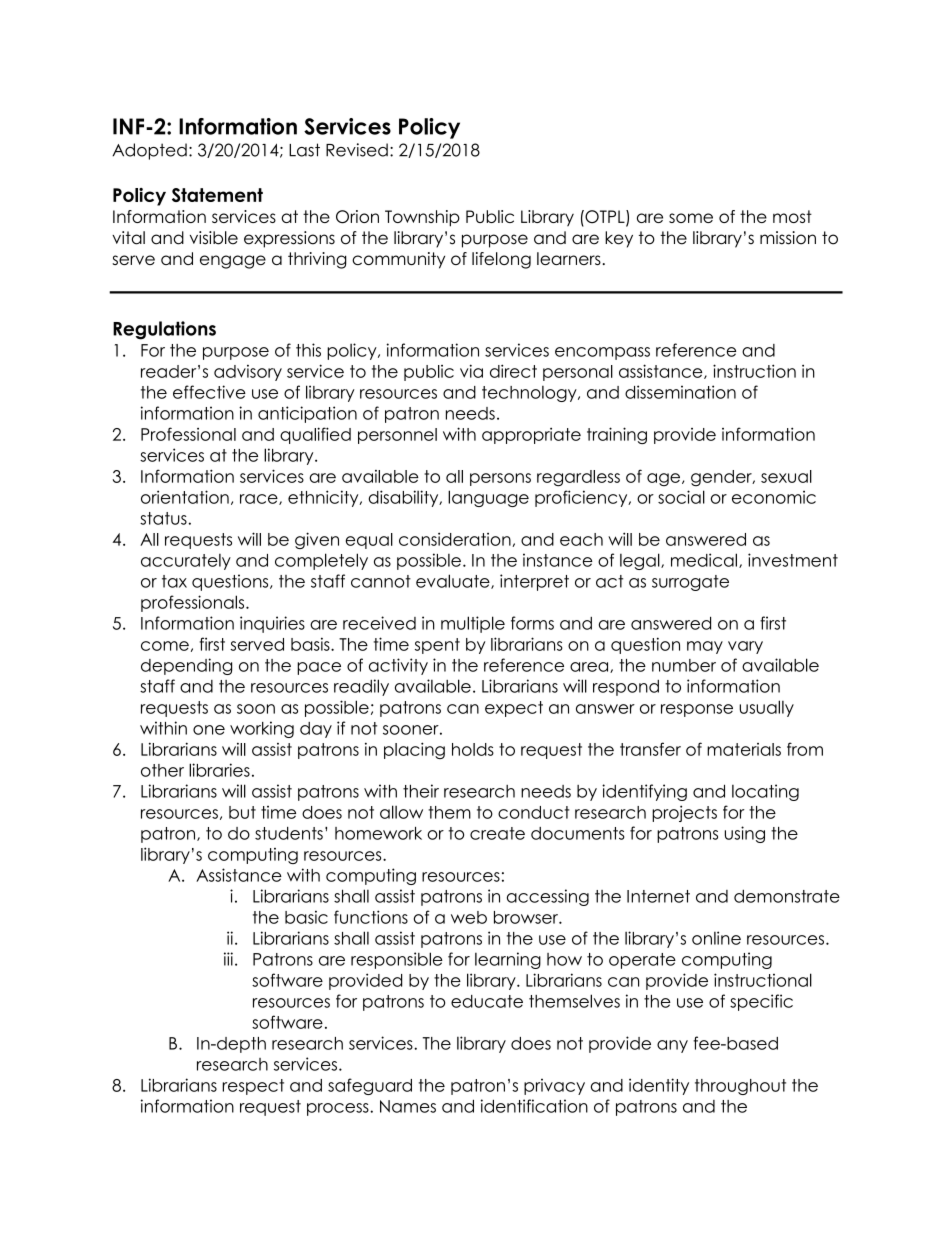 The height and width of the document is (1233, 952). Describe the element at coordinates (500, 479) in the document. I see `persons` at that location.
